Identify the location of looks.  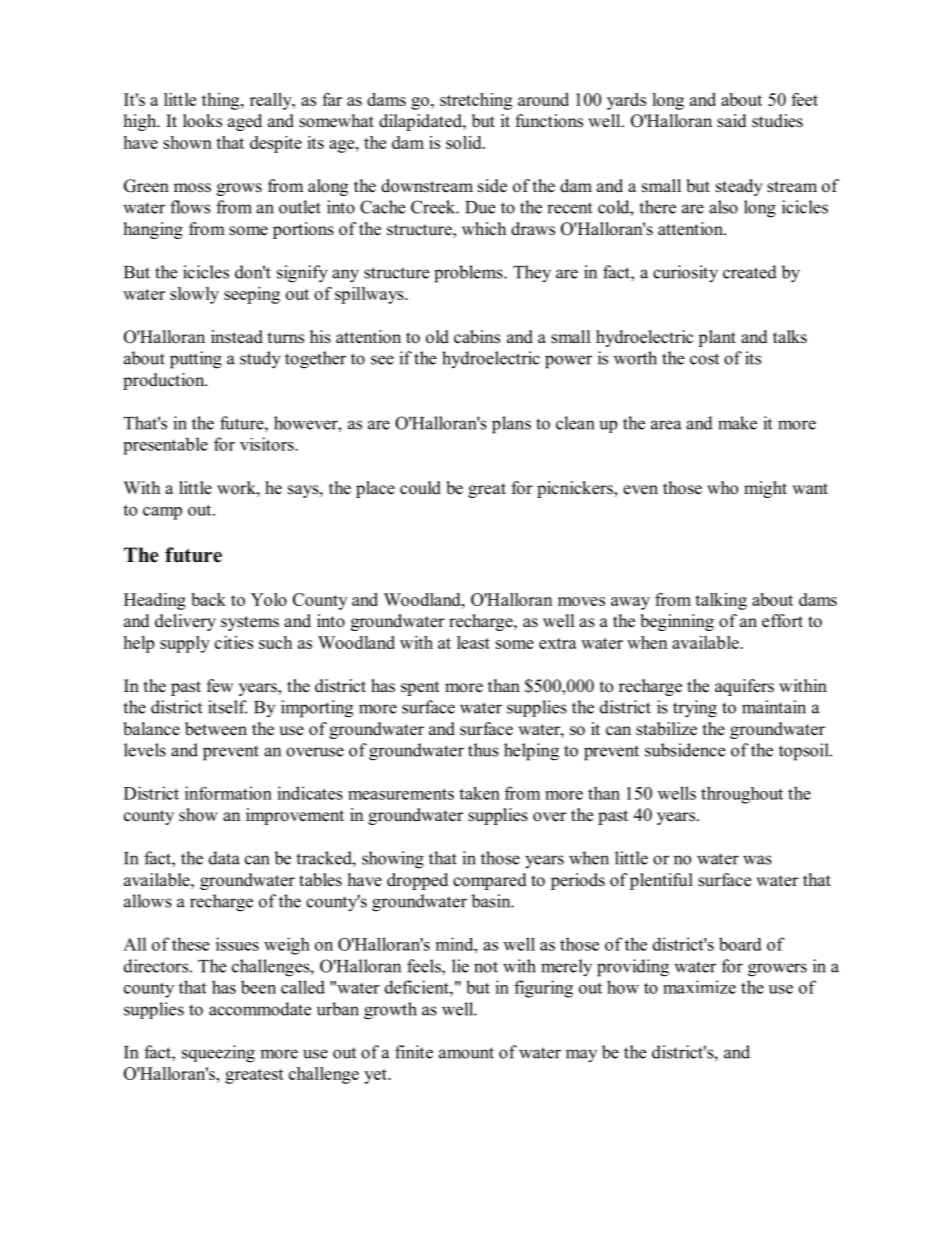
(202, 121).
